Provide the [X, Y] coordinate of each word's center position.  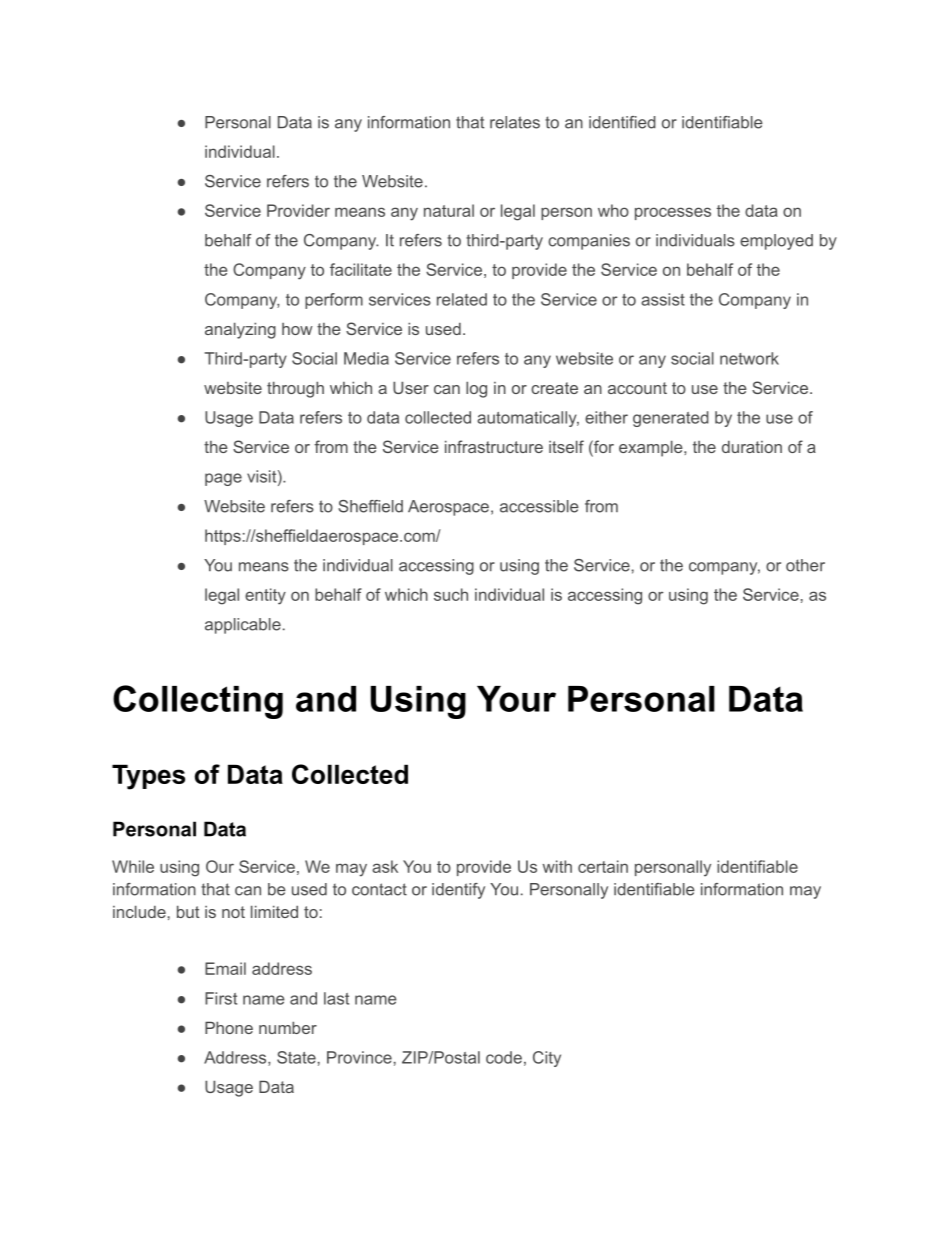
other [805, 565]
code [504, 1057]
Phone [229, 1027]
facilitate [361, 269]
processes [673, 213]
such [451, 594]
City [547, 1059]
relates [515, 122]
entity [265, 596]
